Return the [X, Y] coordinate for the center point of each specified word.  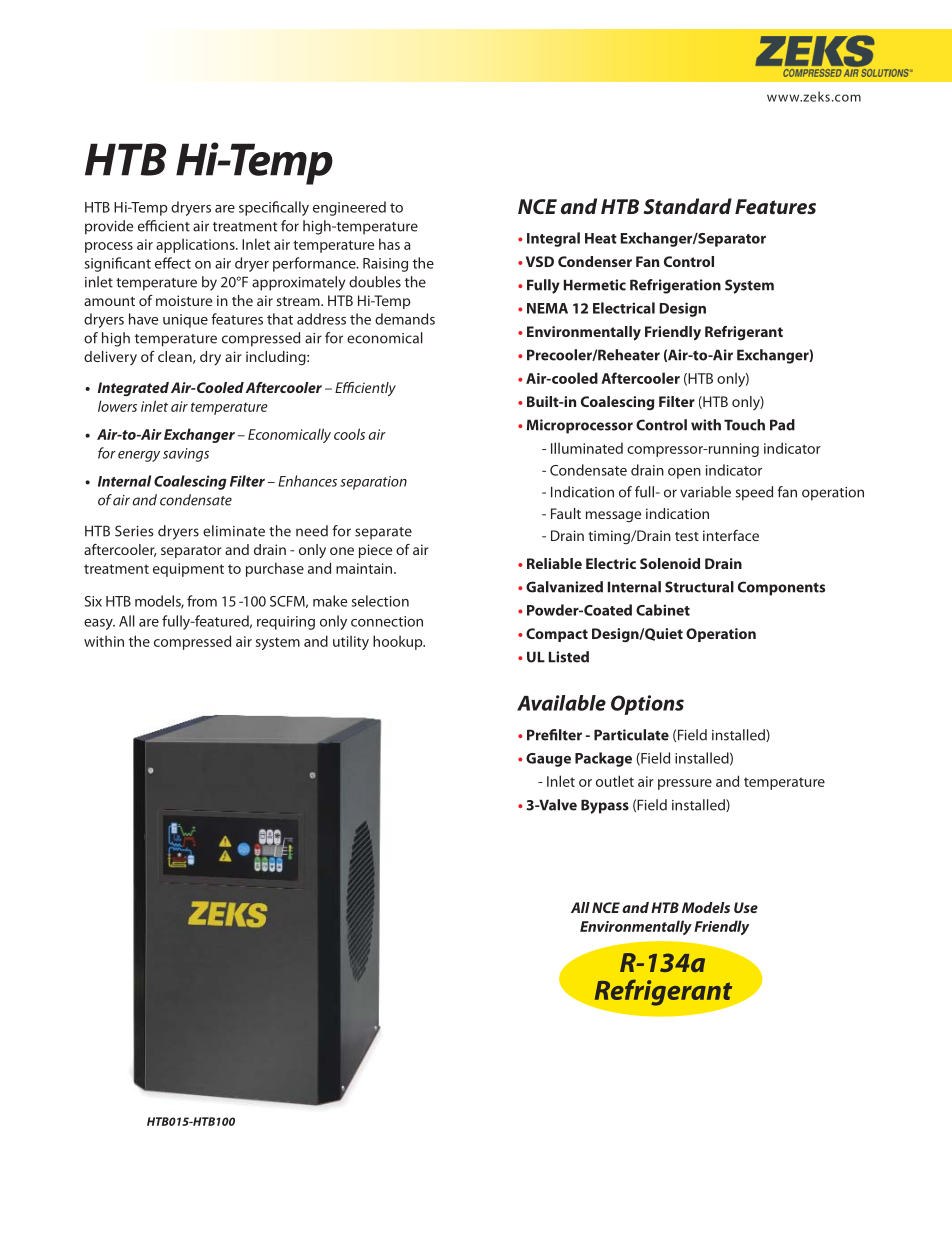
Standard [687, 206]
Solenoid [670, 563]
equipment [188, 570]
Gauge [548, 760]
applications [196, 245]
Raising [385, 265]
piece [375, 551]
